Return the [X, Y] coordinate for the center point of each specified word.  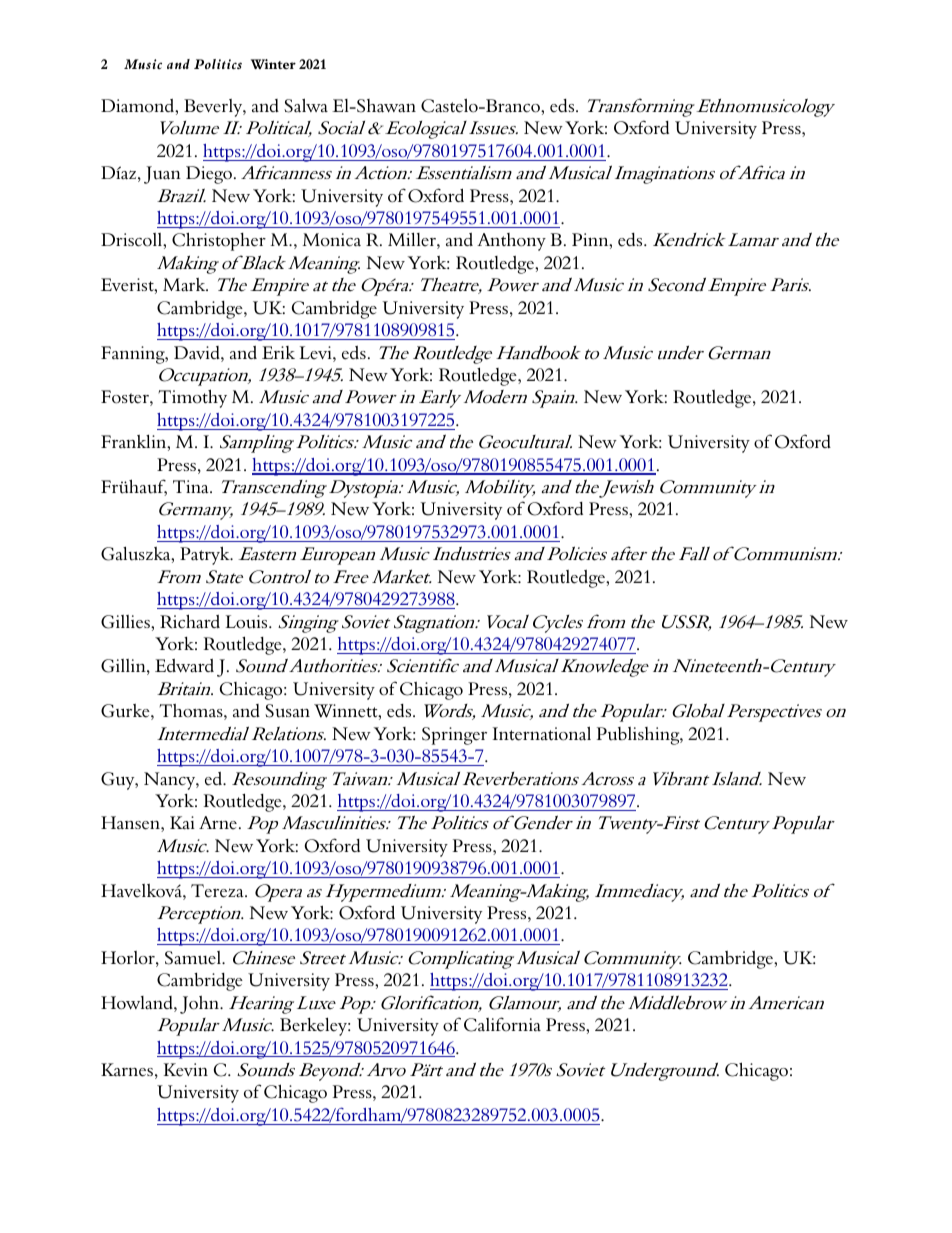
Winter [273, 64]
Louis [248, 622]
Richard [190, 621]
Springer [454, 736]
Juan [162, 175]
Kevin [186, 1070]
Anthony [511, 242]
